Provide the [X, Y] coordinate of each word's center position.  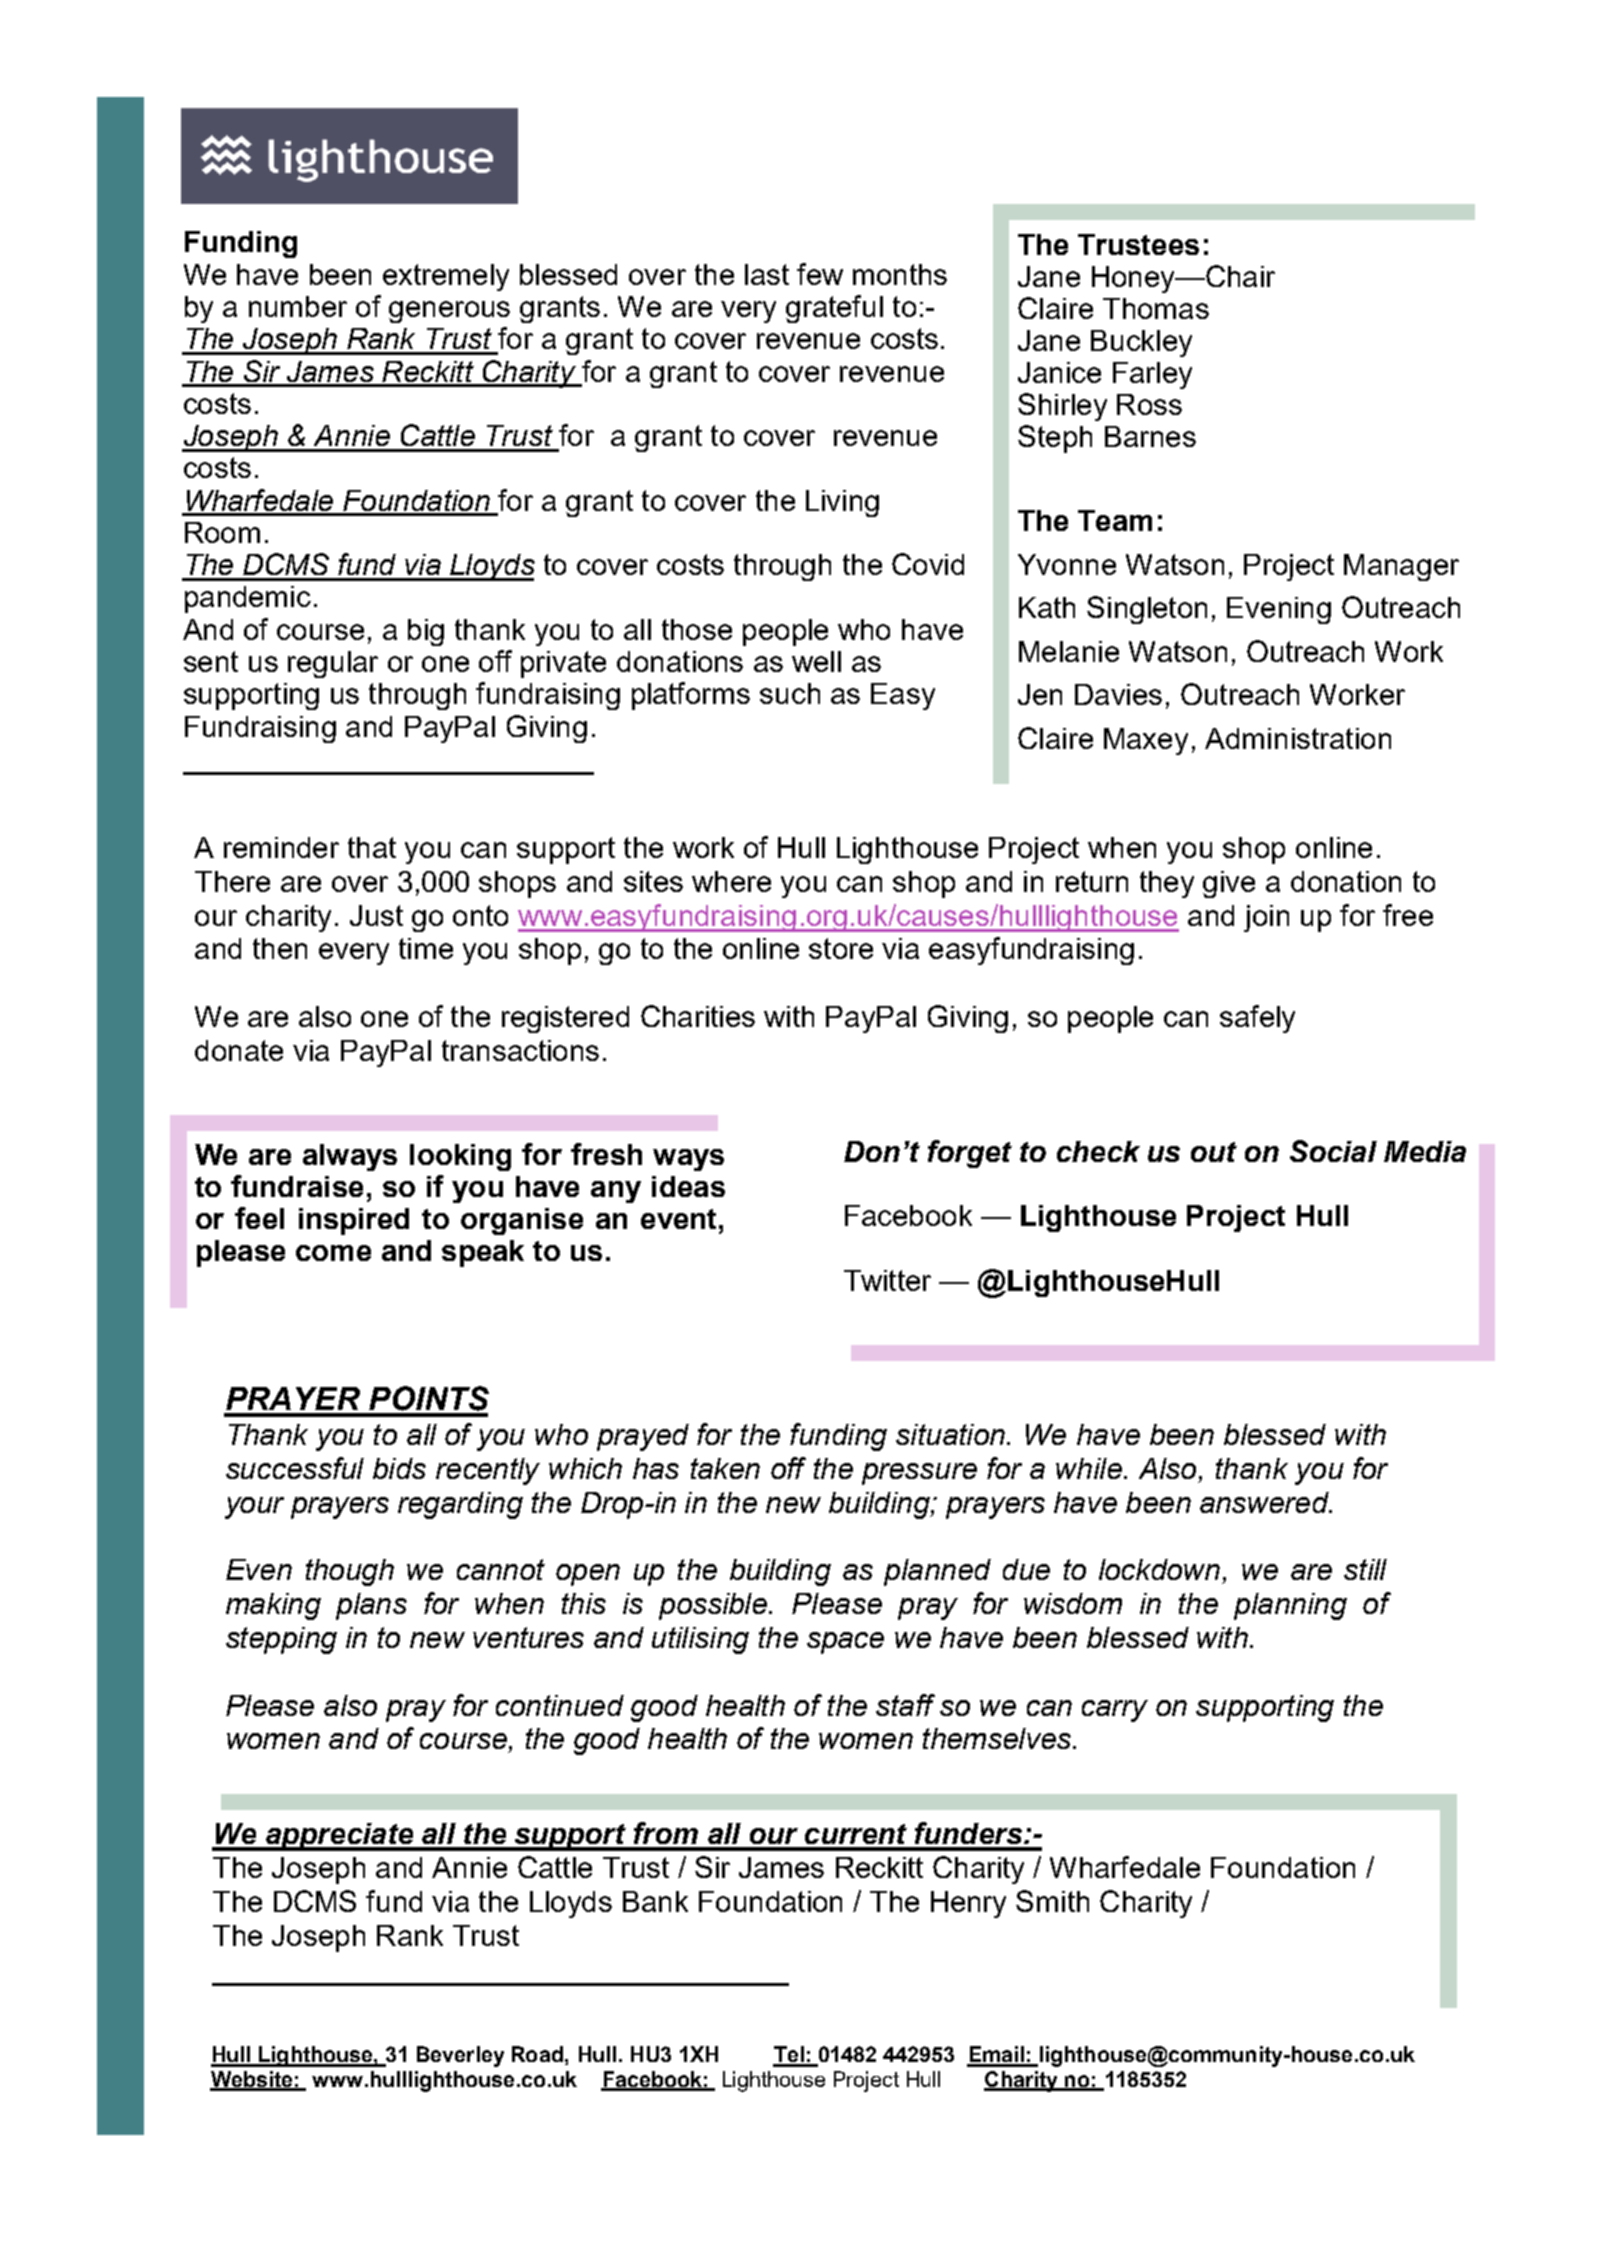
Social [1333, 1151]
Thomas [1156, 308]
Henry [968, 1904]
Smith [1052, 1901]
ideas [688, 1186]
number [298, 306]
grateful [834, 309]
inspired [354, 1221]
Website [252, 2080]
